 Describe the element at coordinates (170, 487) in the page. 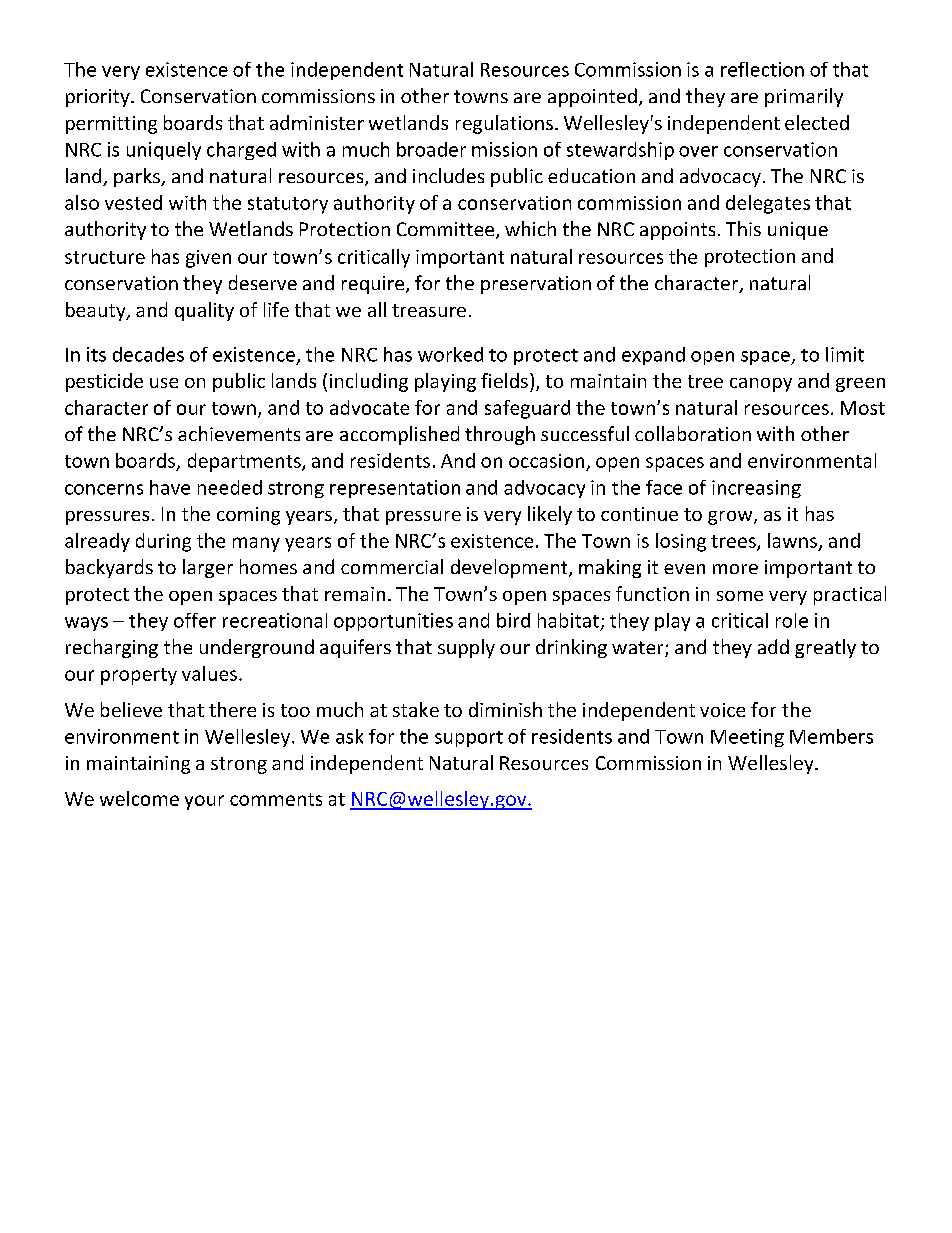

I see `have` at that location.
